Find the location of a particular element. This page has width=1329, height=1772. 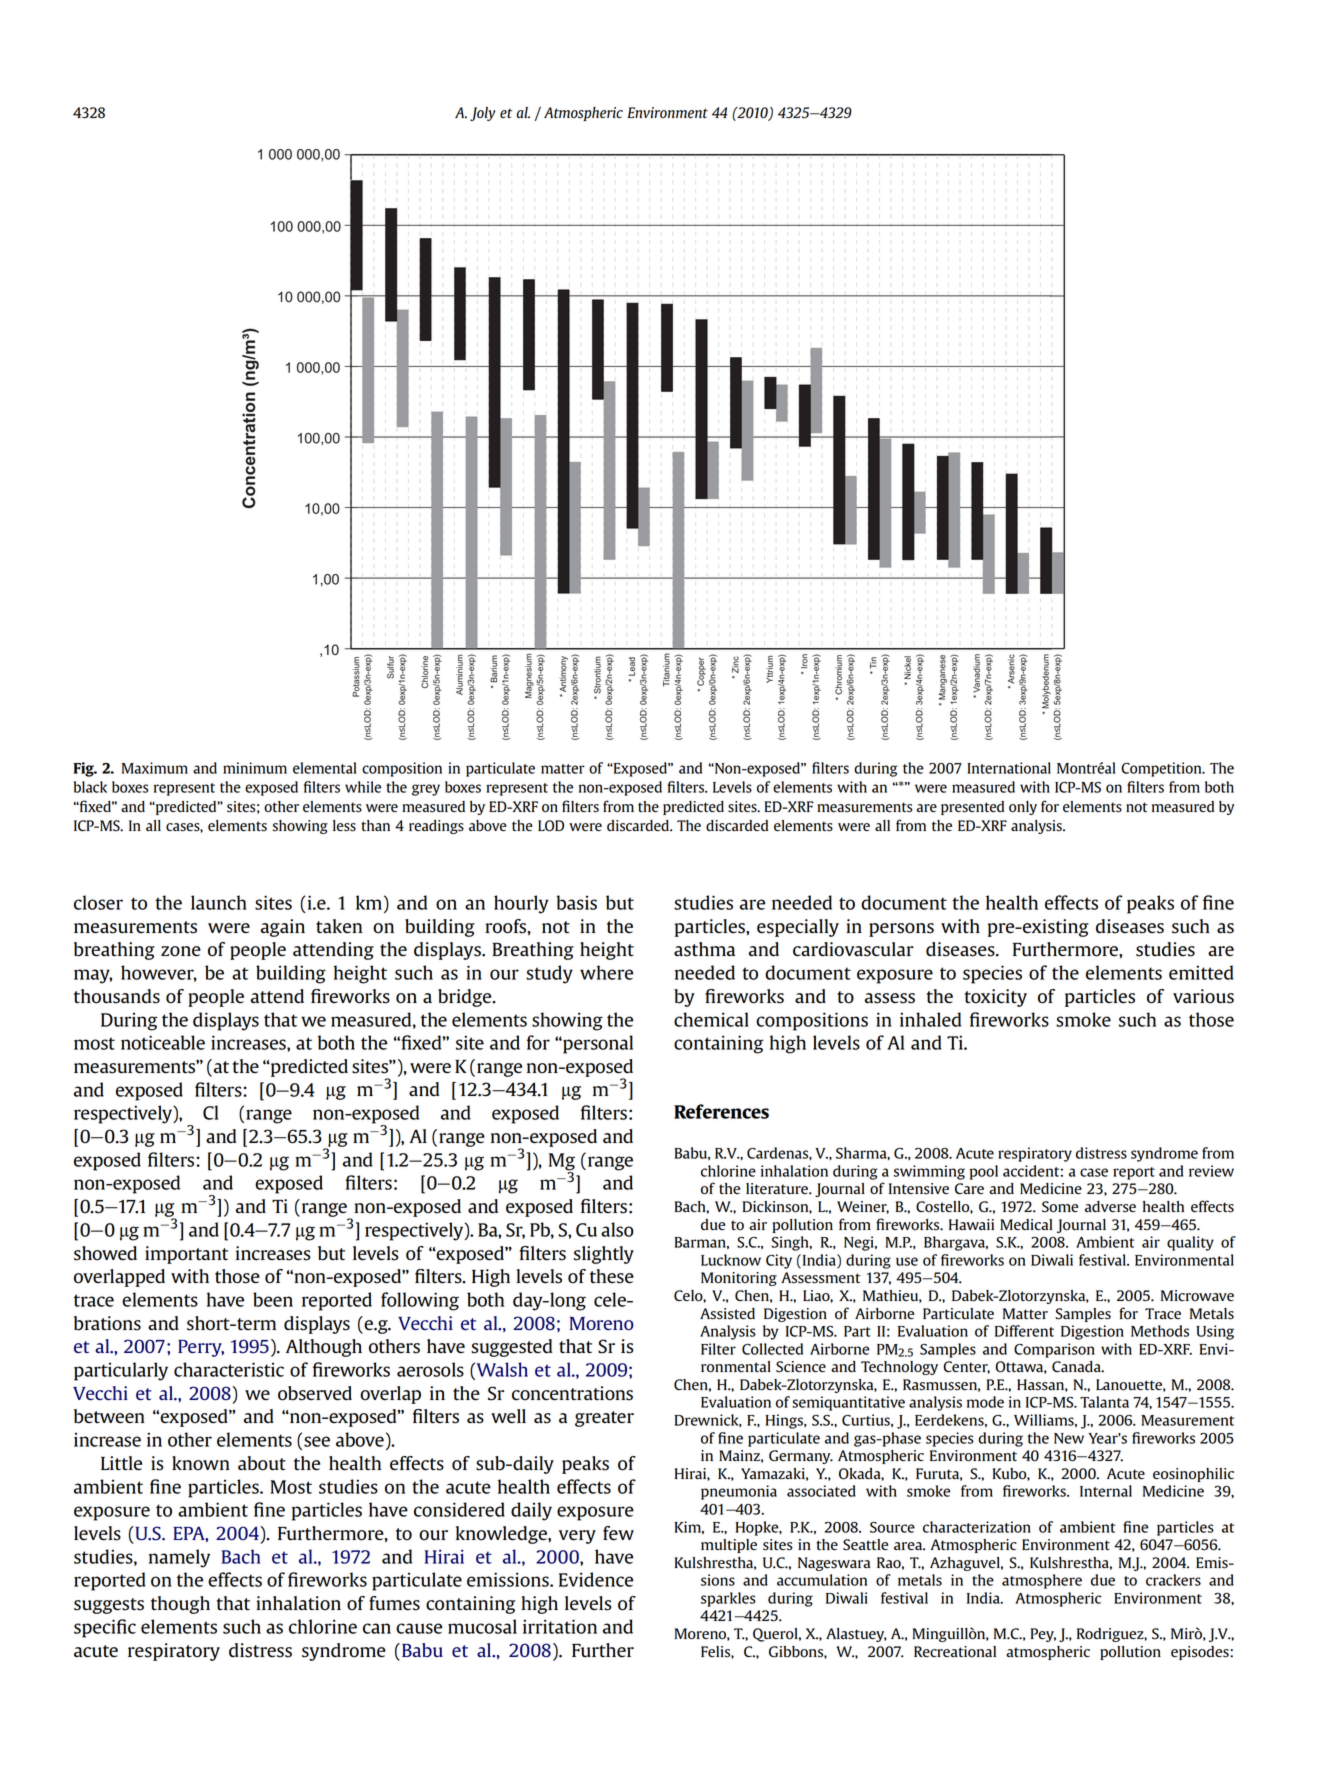

important is located at coordinates (186, 1255).
